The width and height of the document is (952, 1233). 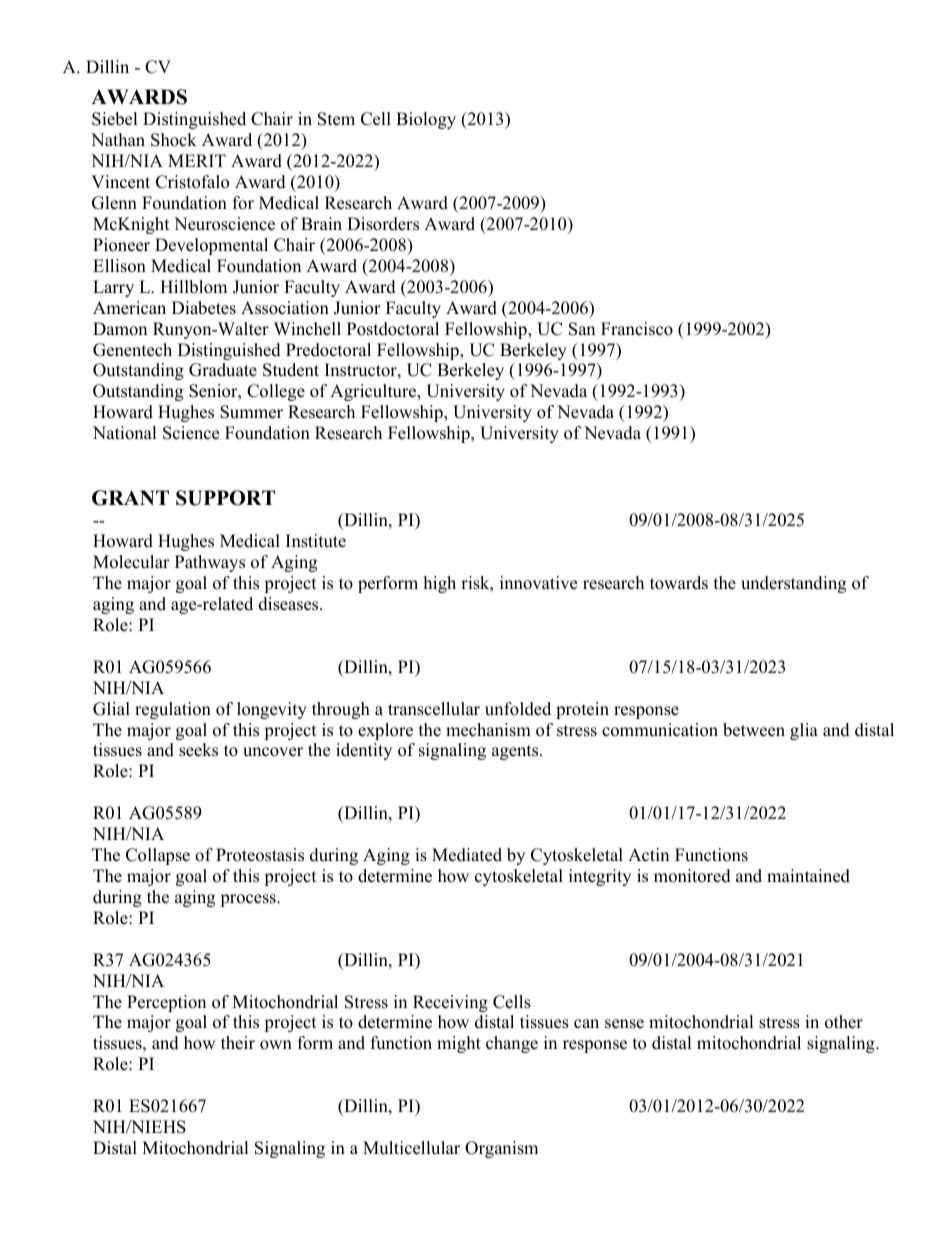 What do you see at coordinates (426, 120) in the document?
I see `Biology` at bounding box center [426, 120].
